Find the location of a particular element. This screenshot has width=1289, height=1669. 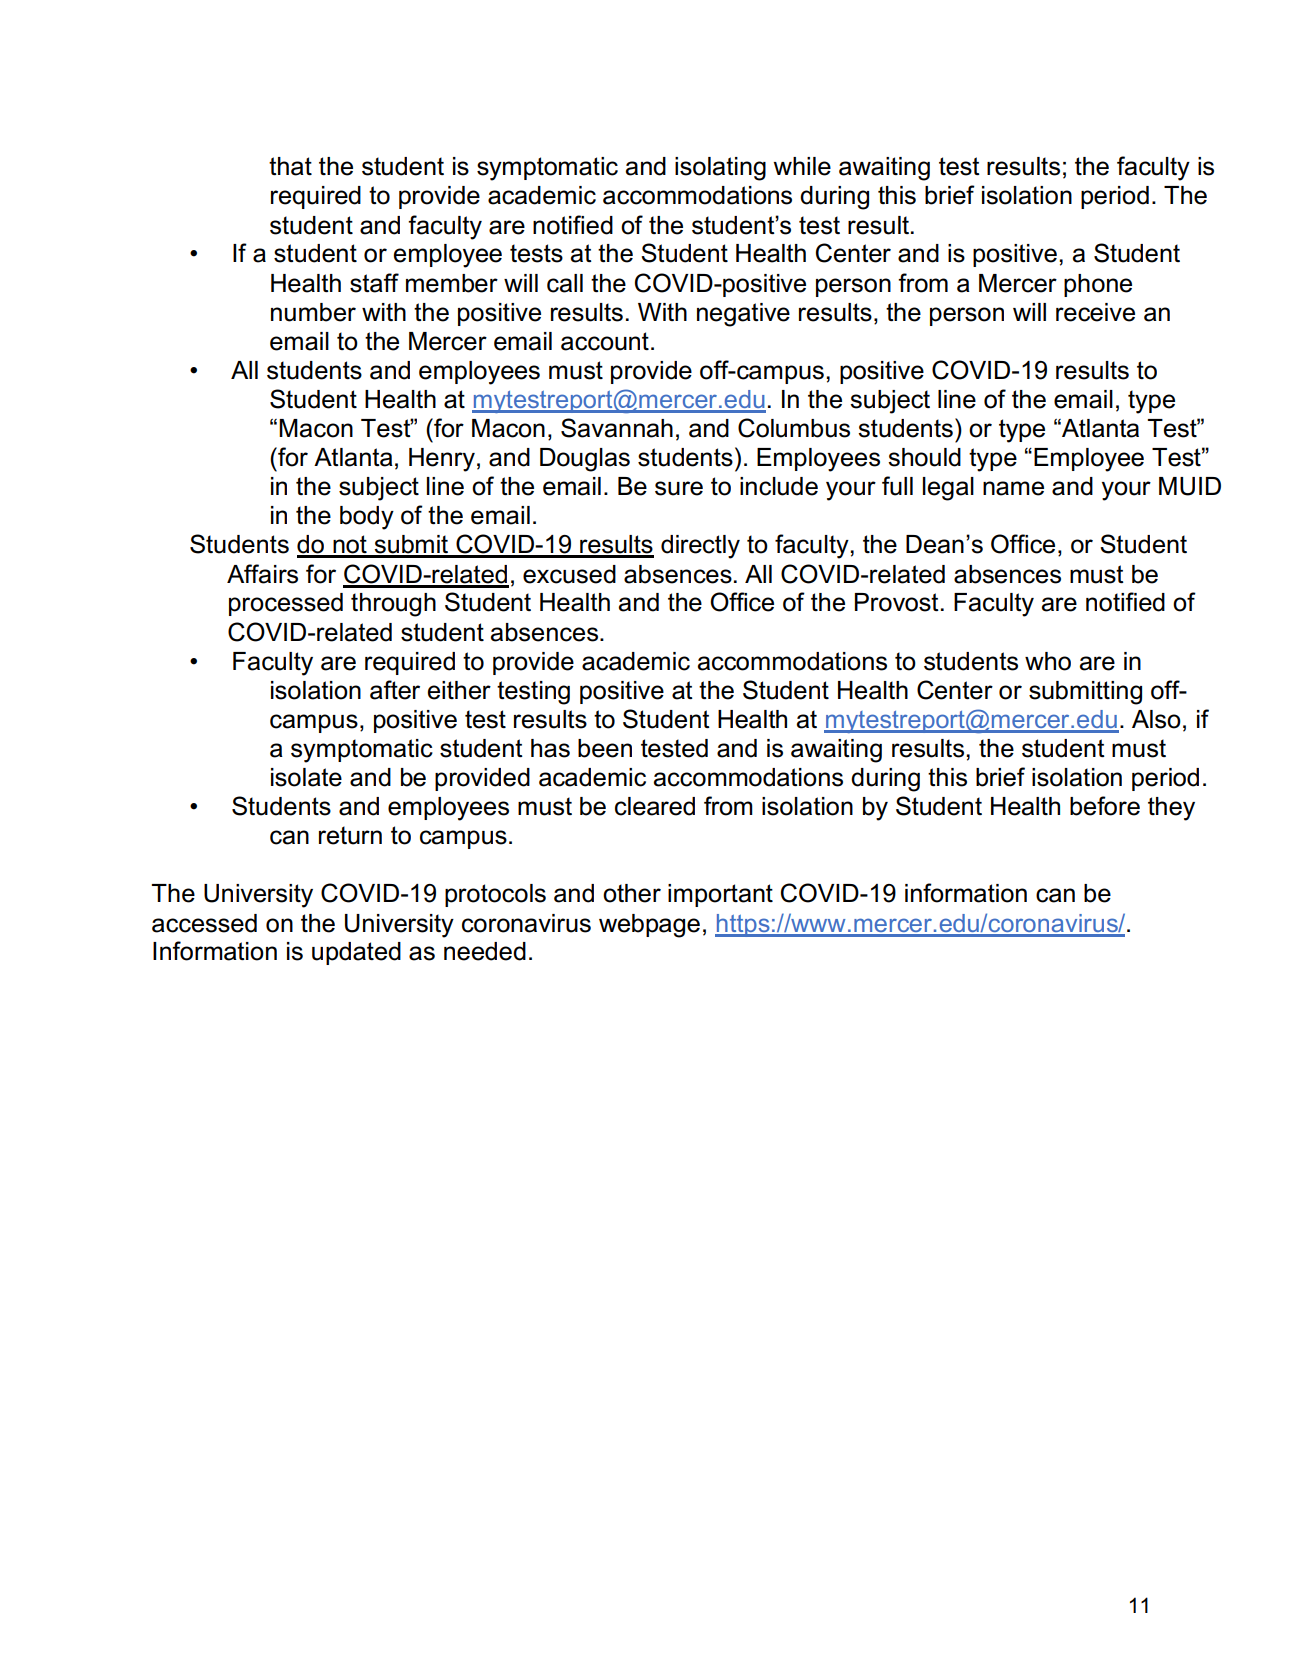

name is located at coordinates (1013, 488).
